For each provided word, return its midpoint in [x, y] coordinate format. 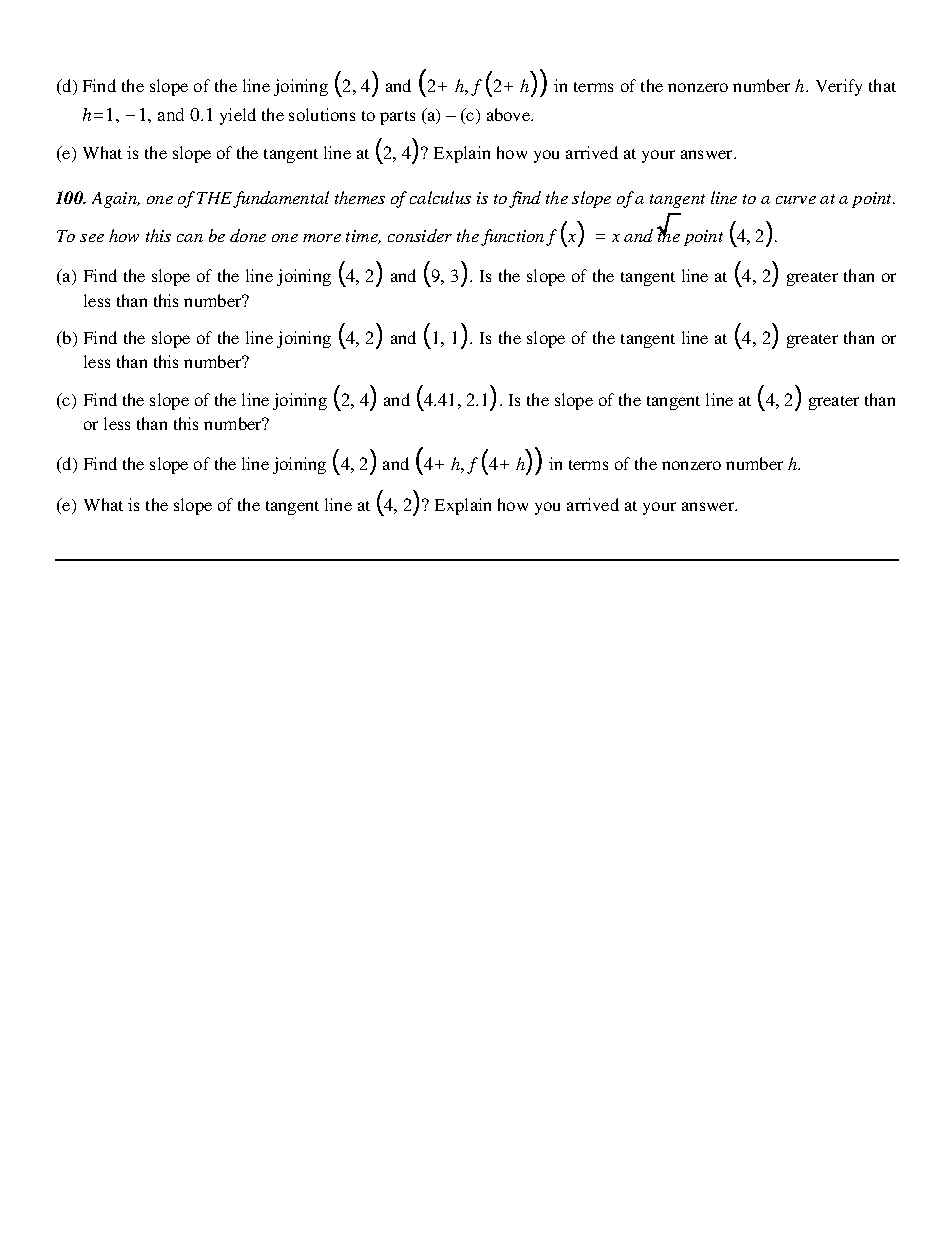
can [190, 238]
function [512, 237]
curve [796, 200]
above [510, 114]
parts [397, 118]
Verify [839, 87]
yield [238, 116]
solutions [322, 114]
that [882, 85]
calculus [440, 197]
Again [115, 200]
